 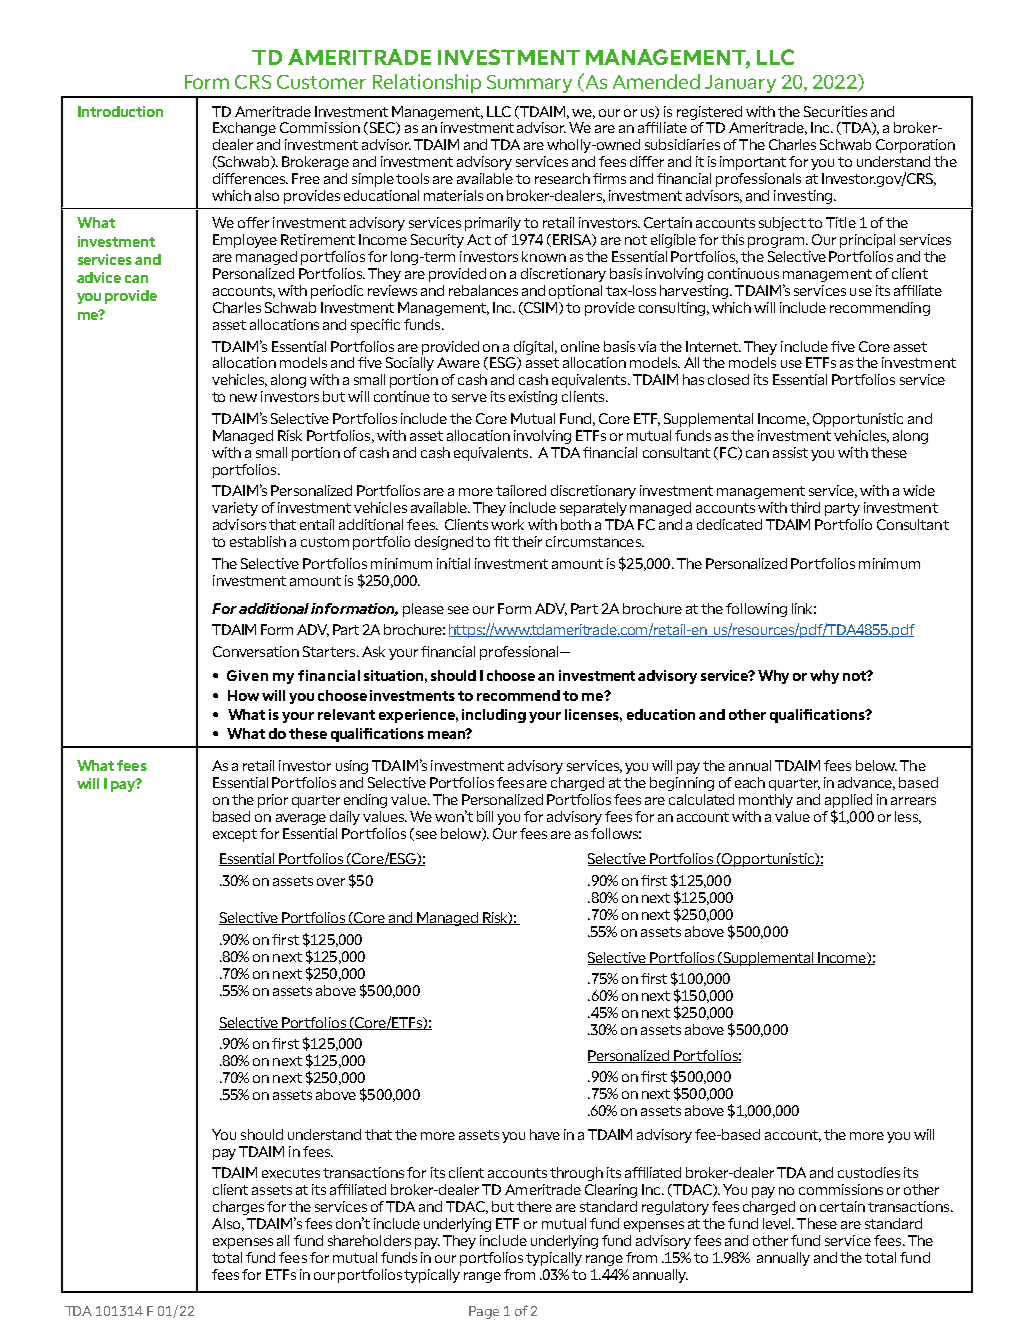 What do you see at coordinates (529, 84) in the screenshot?
I see `Summary` at bounding box center [529, 84].
